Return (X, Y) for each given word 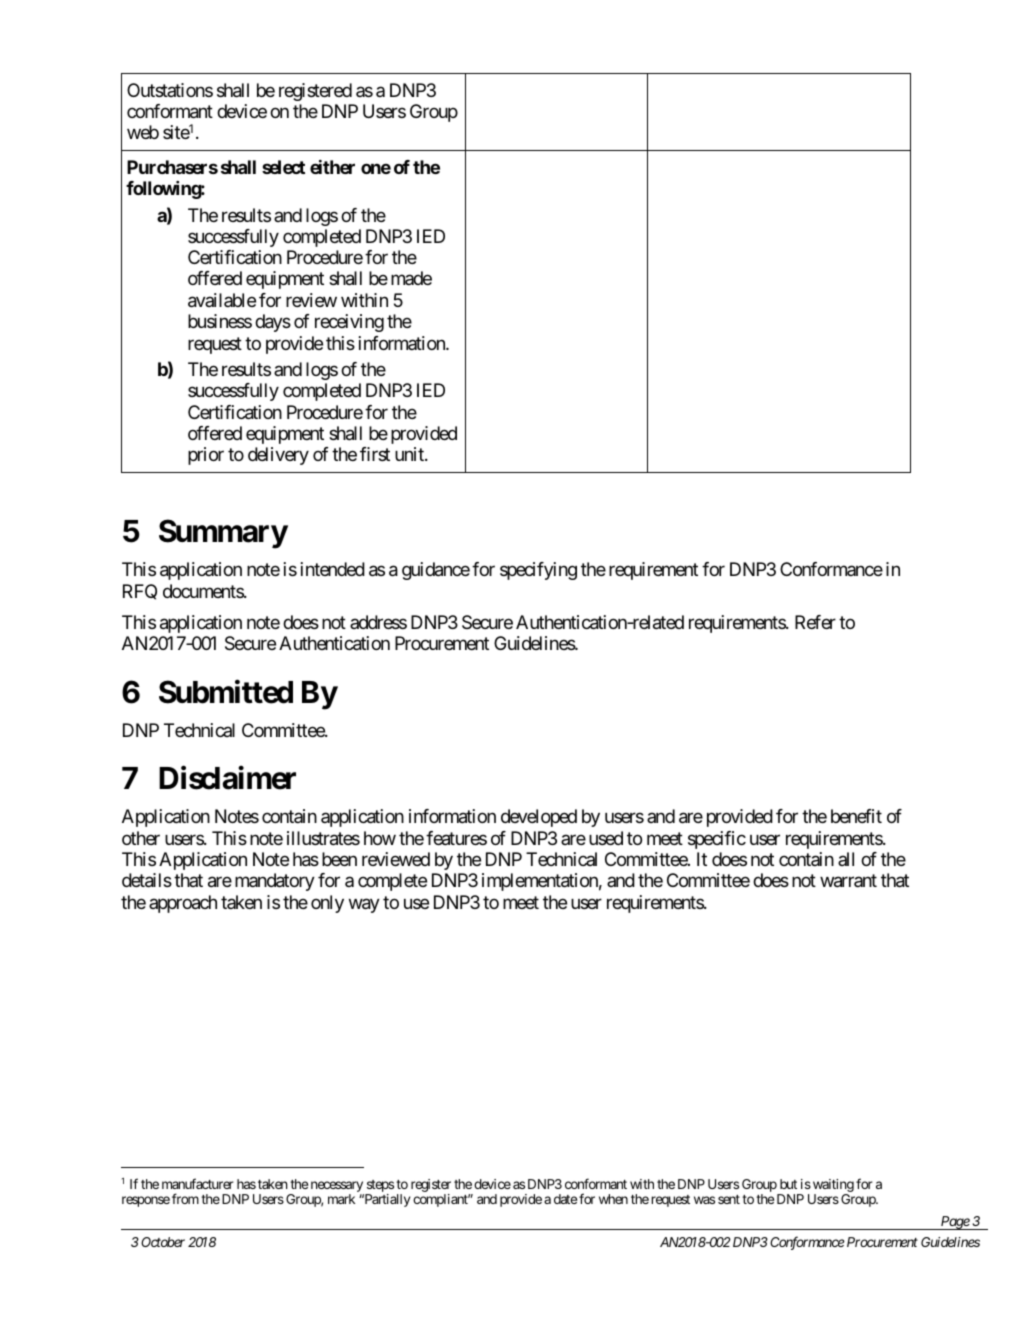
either (332, 167)
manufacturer (198, 1183)
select (283, 167)
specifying (538, 571)
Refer (815, 622)
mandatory (275, 882)
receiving (349, 323)
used (606, 838)
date (565, 1199)
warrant (848, 881)
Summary (223, 534)
